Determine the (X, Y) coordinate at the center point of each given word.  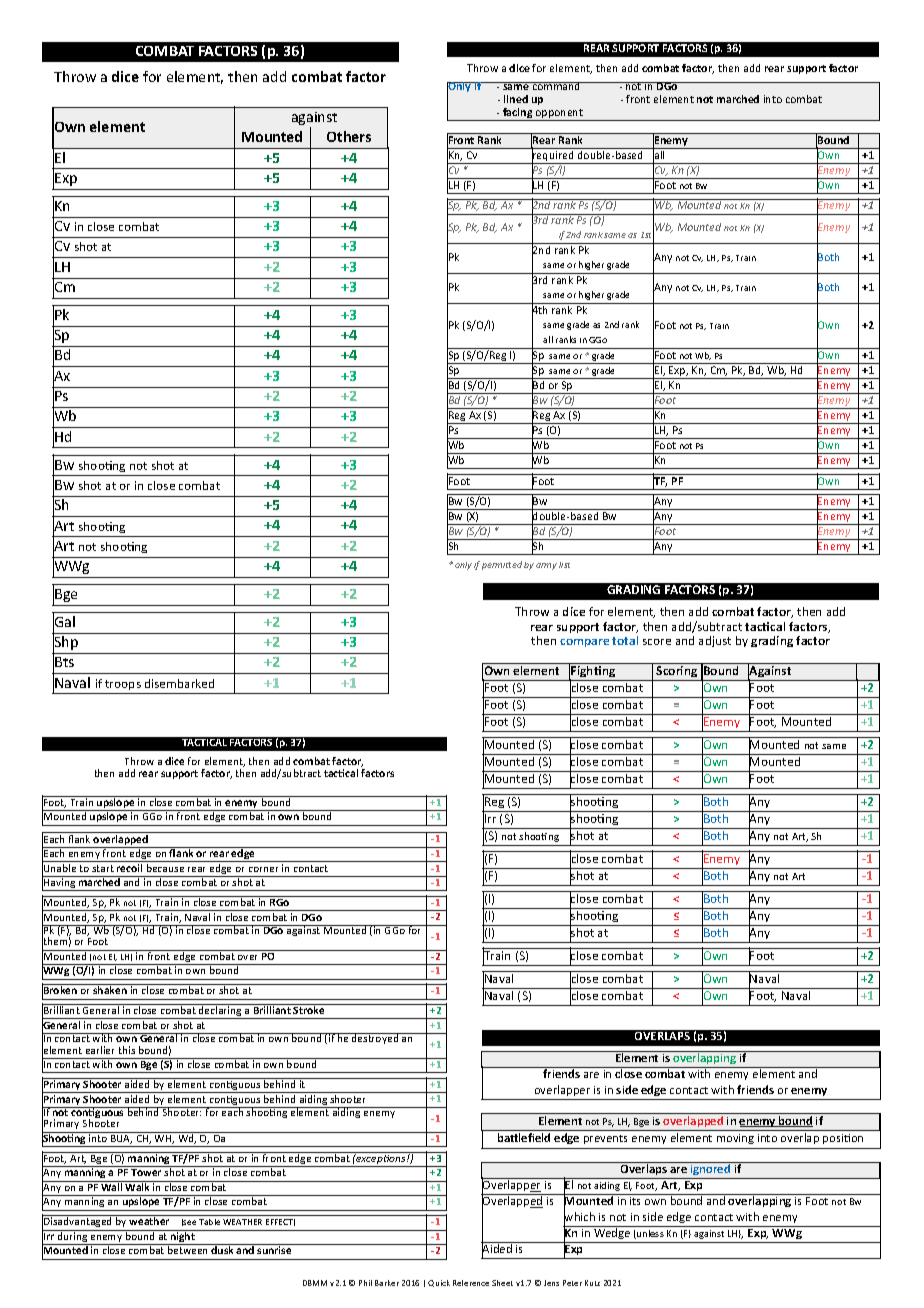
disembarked (179, 683)
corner (263, 869)
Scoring (677, 673)
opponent (559, 115)
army (546, 566)
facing (518, 114)
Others (349, 136)
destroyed (375, 1038)
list (564, 565)
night (183, 1237)
